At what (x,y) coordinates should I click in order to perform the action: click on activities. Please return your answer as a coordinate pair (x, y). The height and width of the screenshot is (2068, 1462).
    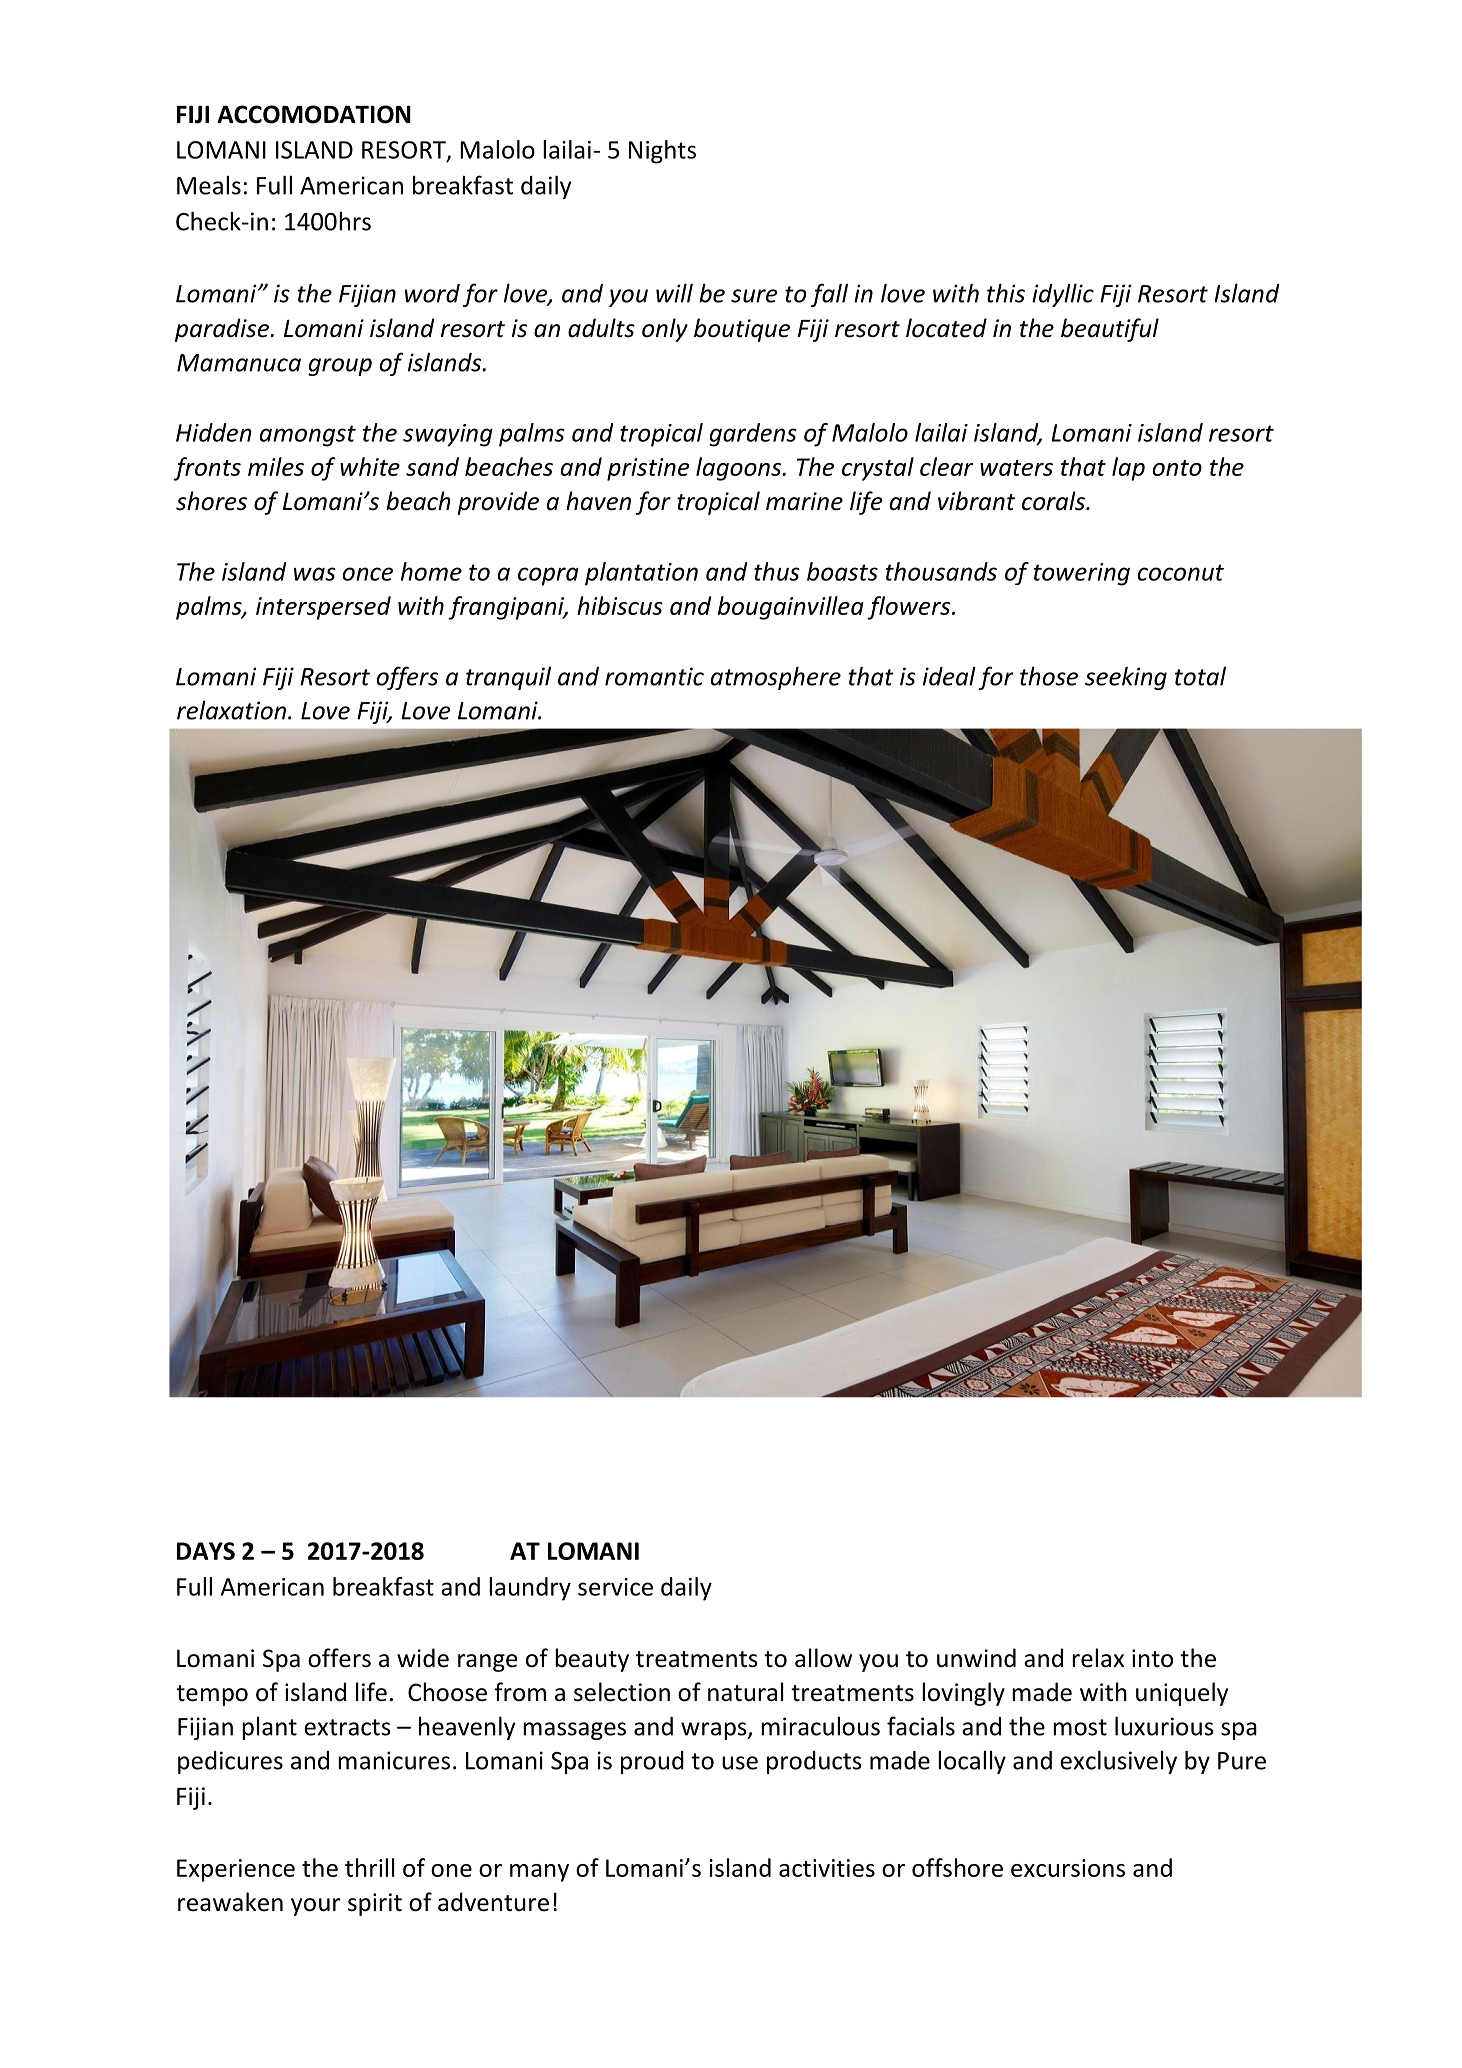
    Looking at the image, I should click on (827, 1868).
